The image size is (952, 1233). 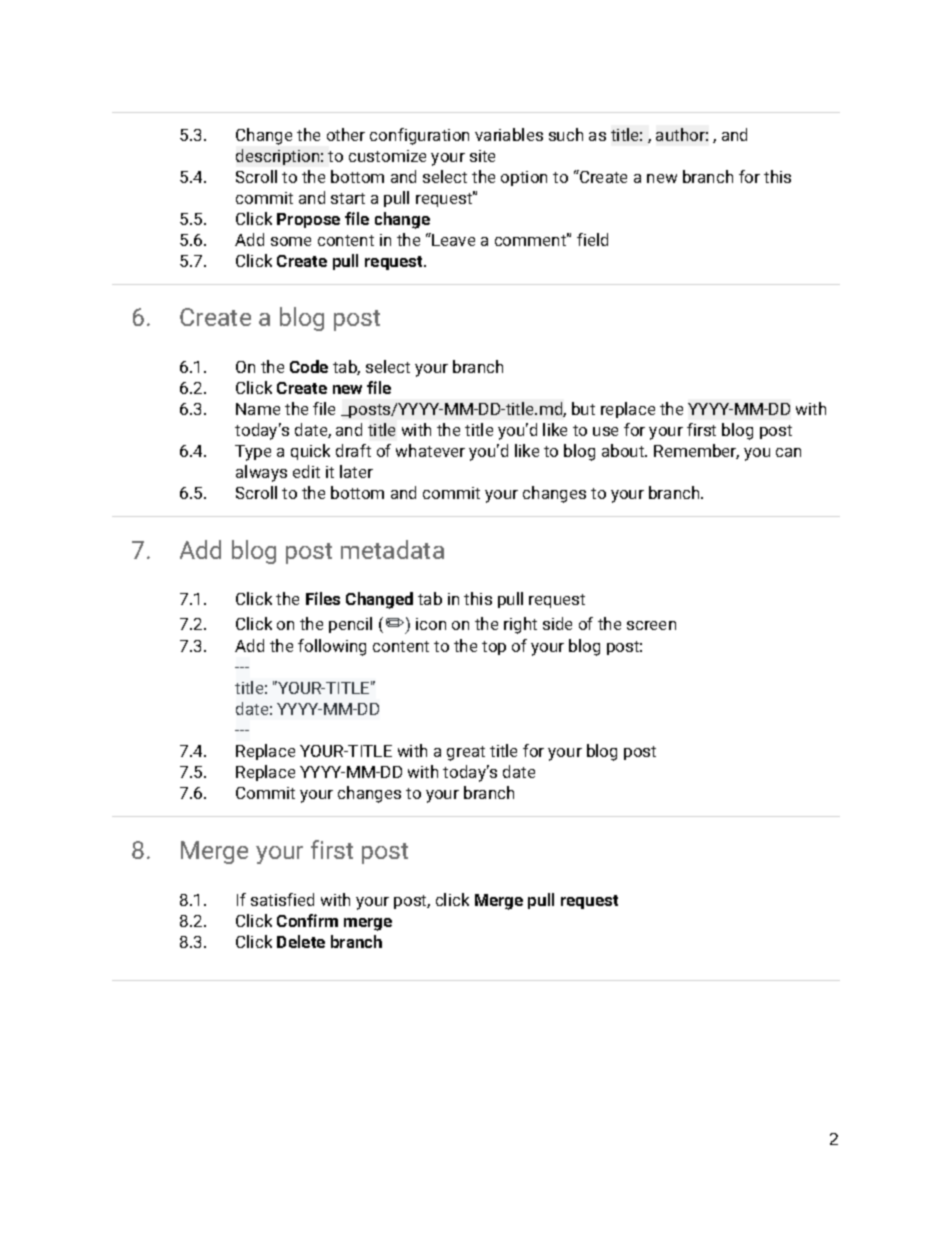 What do you see at coordinates (346, 134) in the screenshot?
I see `other` at bounding box center [346, 134].
